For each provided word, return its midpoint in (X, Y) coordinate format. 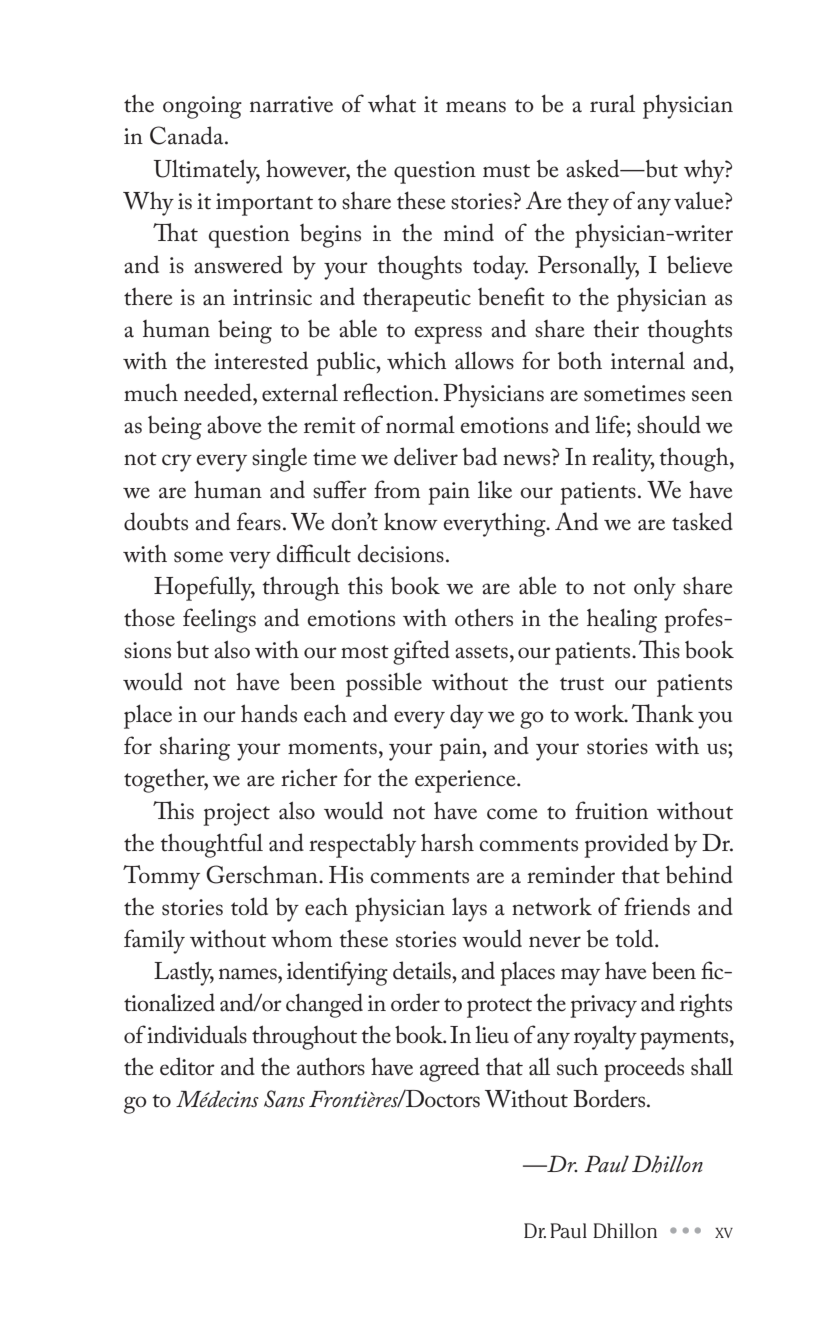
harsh (447, 842)
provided (626, 845)
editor (187, 1066)
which (417, 360)
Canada (188, 135)
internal (648, 360)
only (655, 589)
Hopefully (204, 588)
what (392, 103)
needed (219, 392)
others (484, 617)
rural (612, 104)
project (236, 814)
